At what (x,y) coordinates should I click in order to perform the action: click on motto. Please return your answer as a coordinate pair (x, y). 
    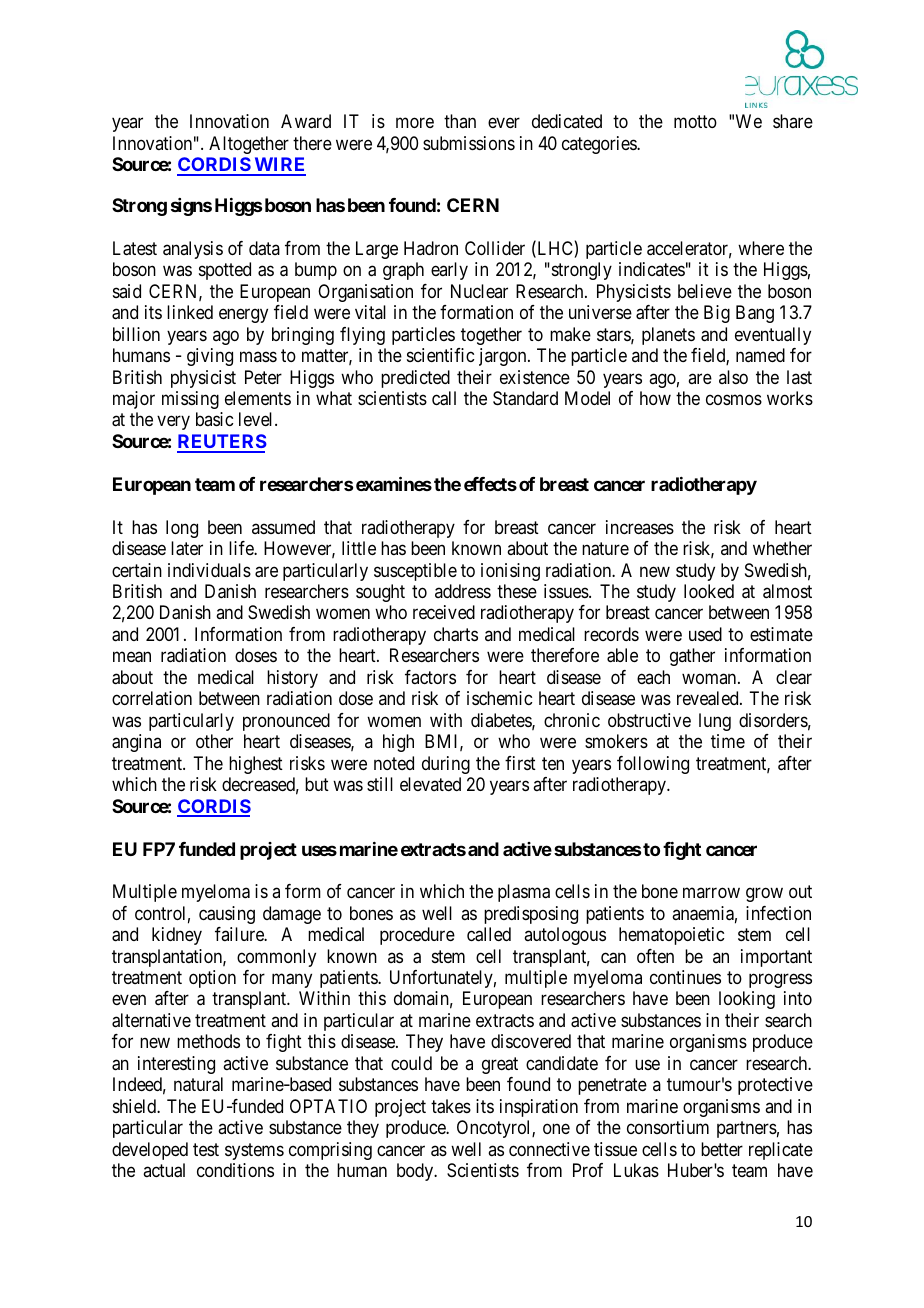
    Looking at the image, I should click on (695, 121).
